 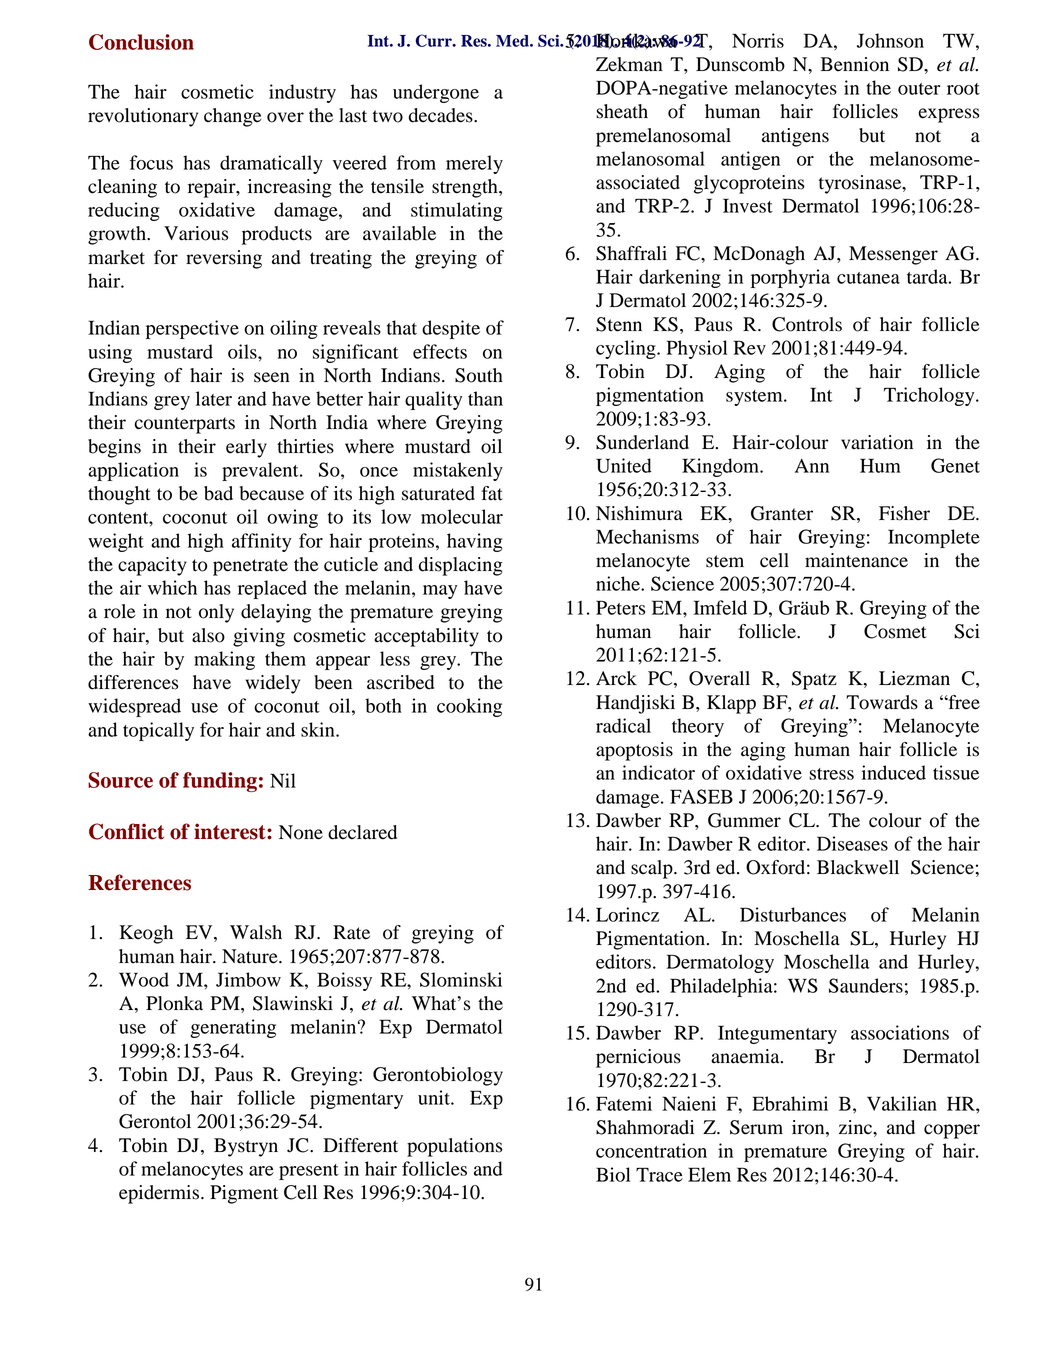 I want to click on maintenance, so click(x=856, y=560).
